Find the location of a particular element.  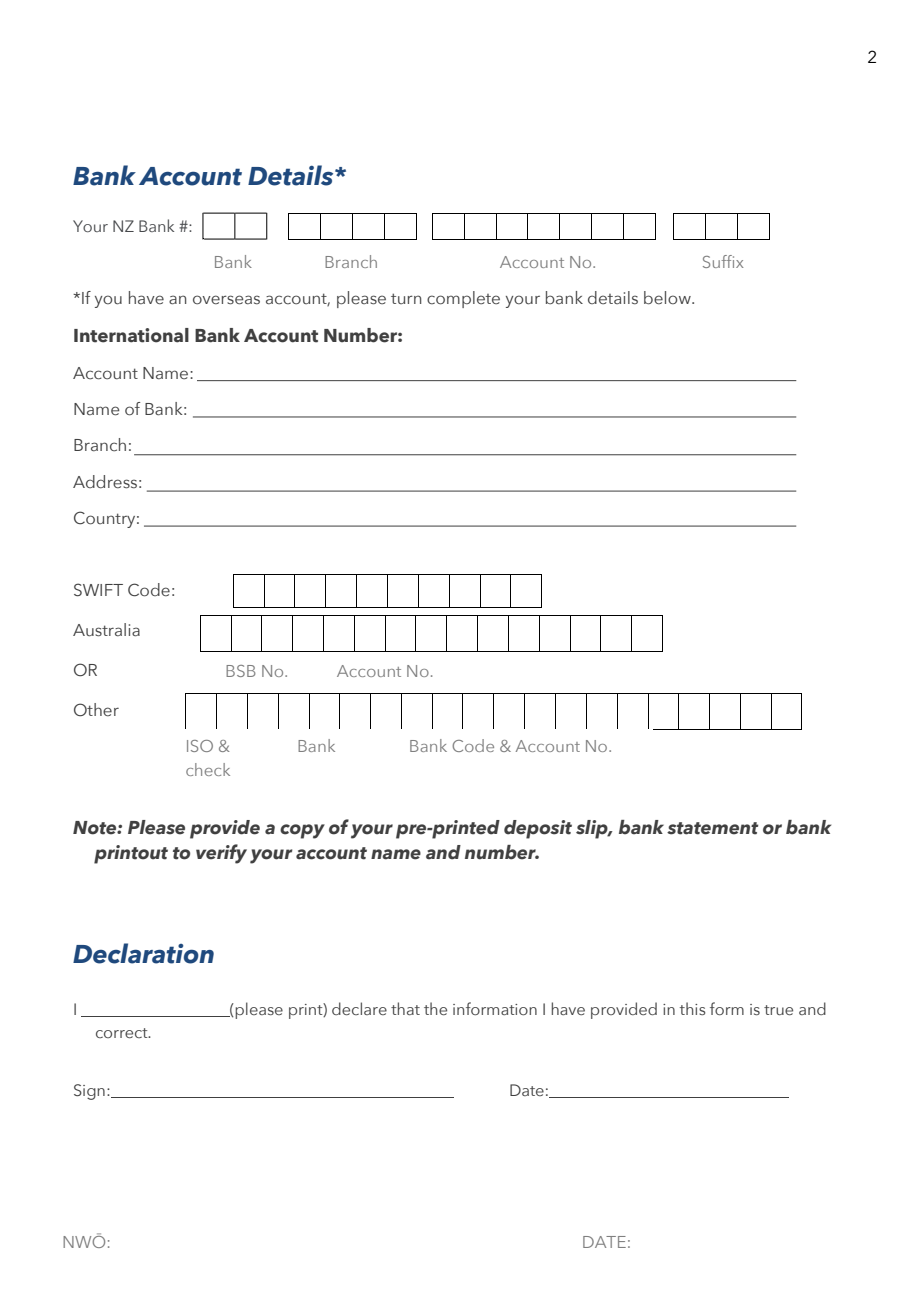

turn is located at coordinates (406, 298).
